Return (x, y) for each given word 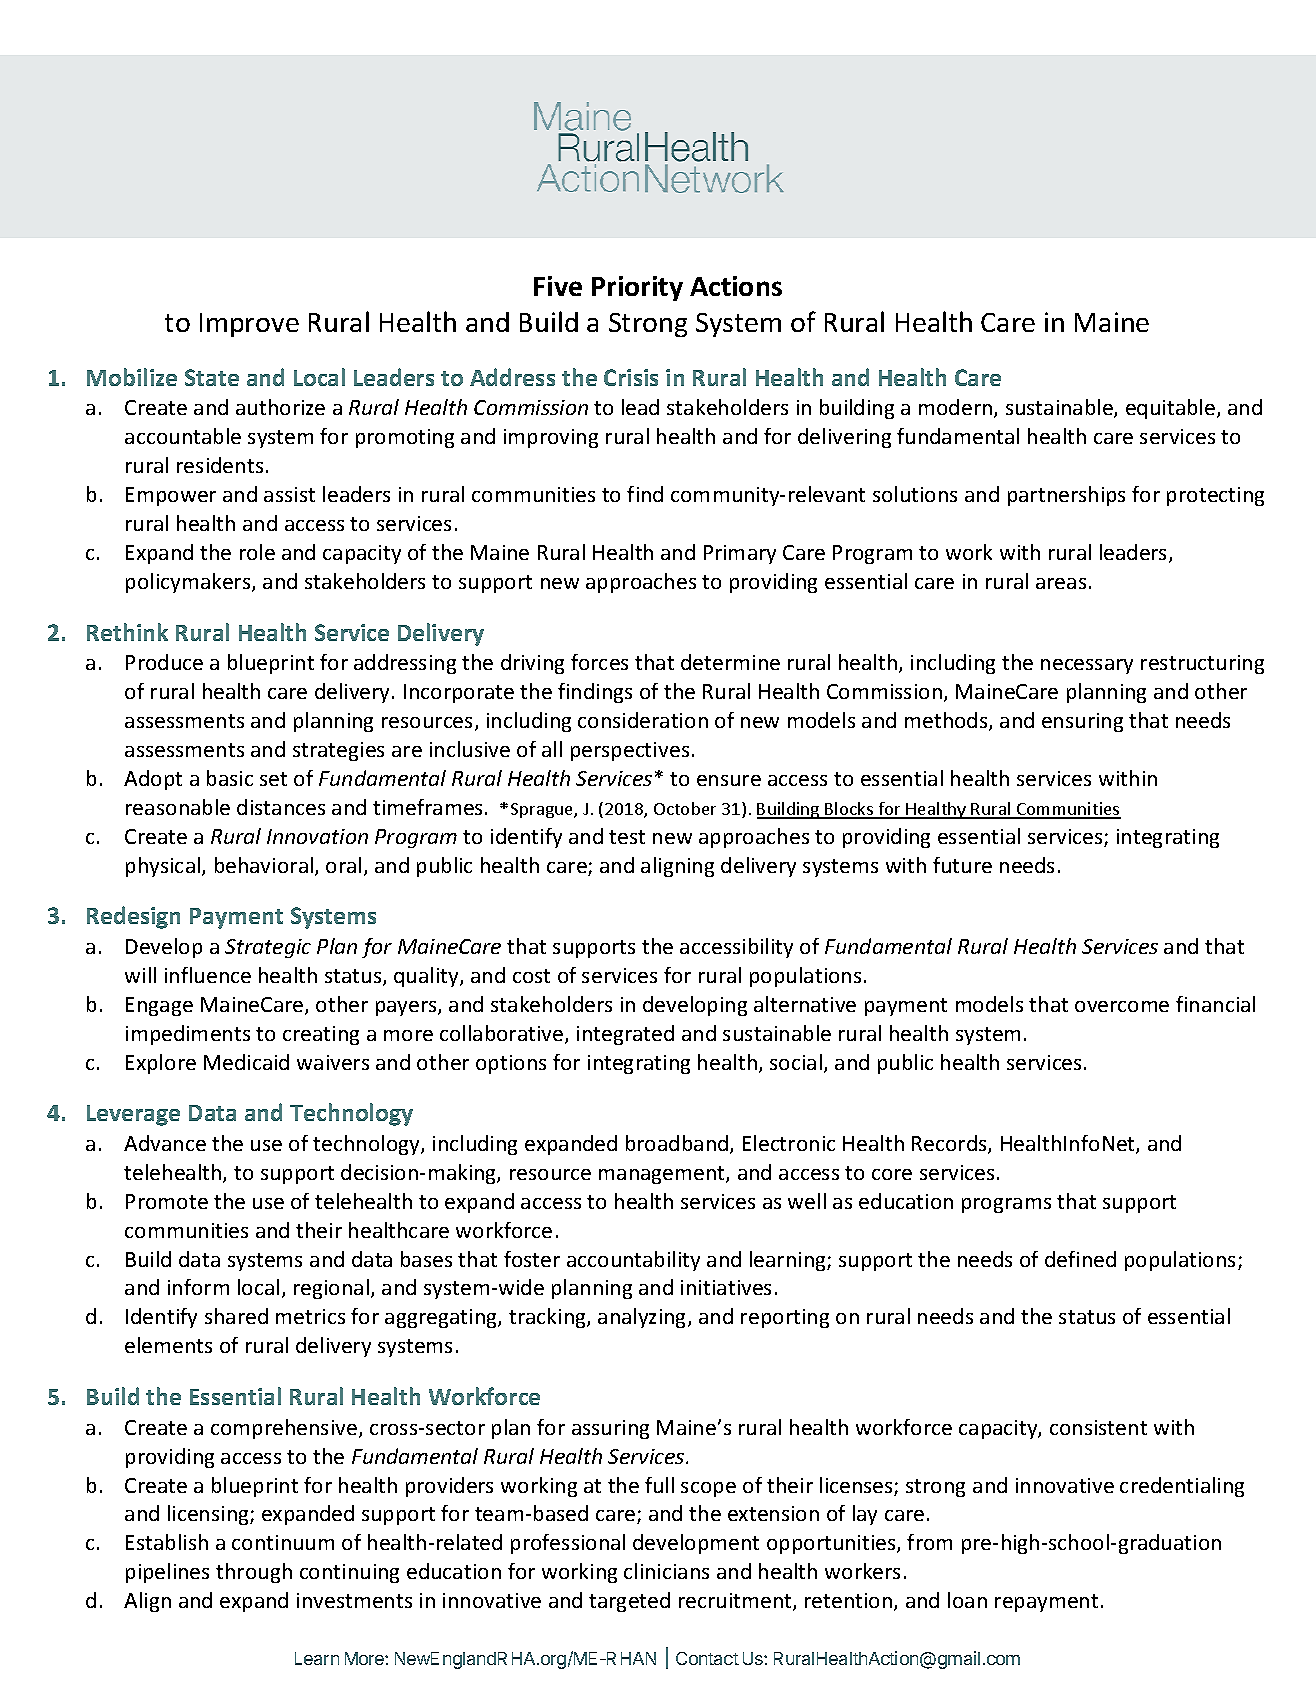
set (273, 779)
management (663, 1175)
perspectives (630, 751)
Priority (637, 288)
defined (1080, 1259)
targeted (629, 1602)
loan (967, 1600)
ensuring (1082, 722)
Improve (249, 325)
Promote (167, 1201)
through (254, 1573)
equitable (1170, 409)
